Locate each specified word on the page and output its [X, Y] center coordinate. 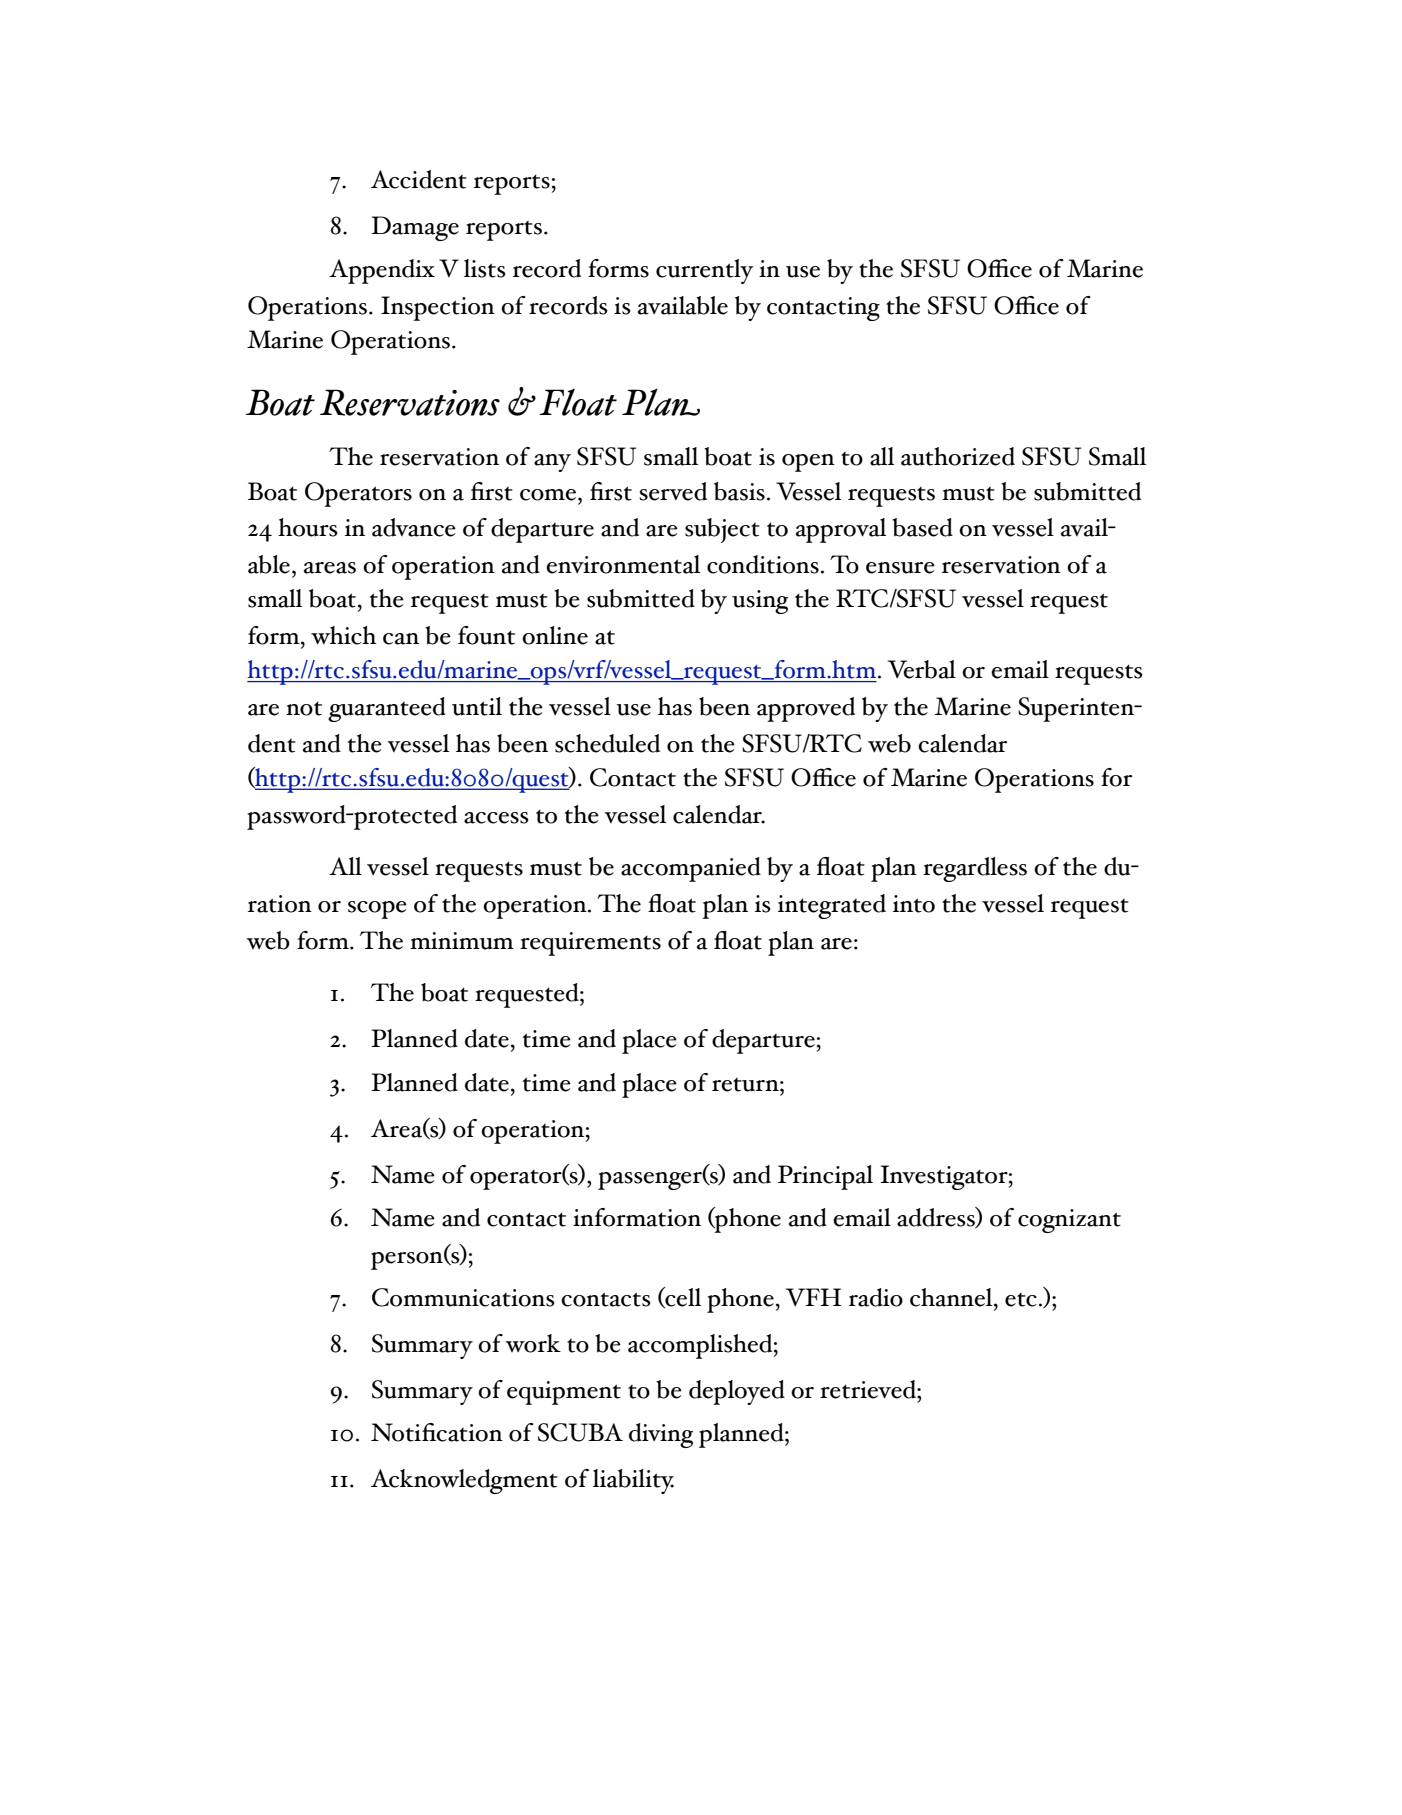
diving [661, 1435]
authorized [958, 456]
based [922, 527]
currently [705, 271]
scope [377, 910]
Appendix [382, 271]
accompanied [691, 869]
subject [722, 530]
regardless [975, 869]
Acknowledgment [464, 1481]
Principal [825, 1177]
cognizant [1069, 1221]
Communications [463, 1297]
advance [414, 527]
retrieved [869, 1389]
